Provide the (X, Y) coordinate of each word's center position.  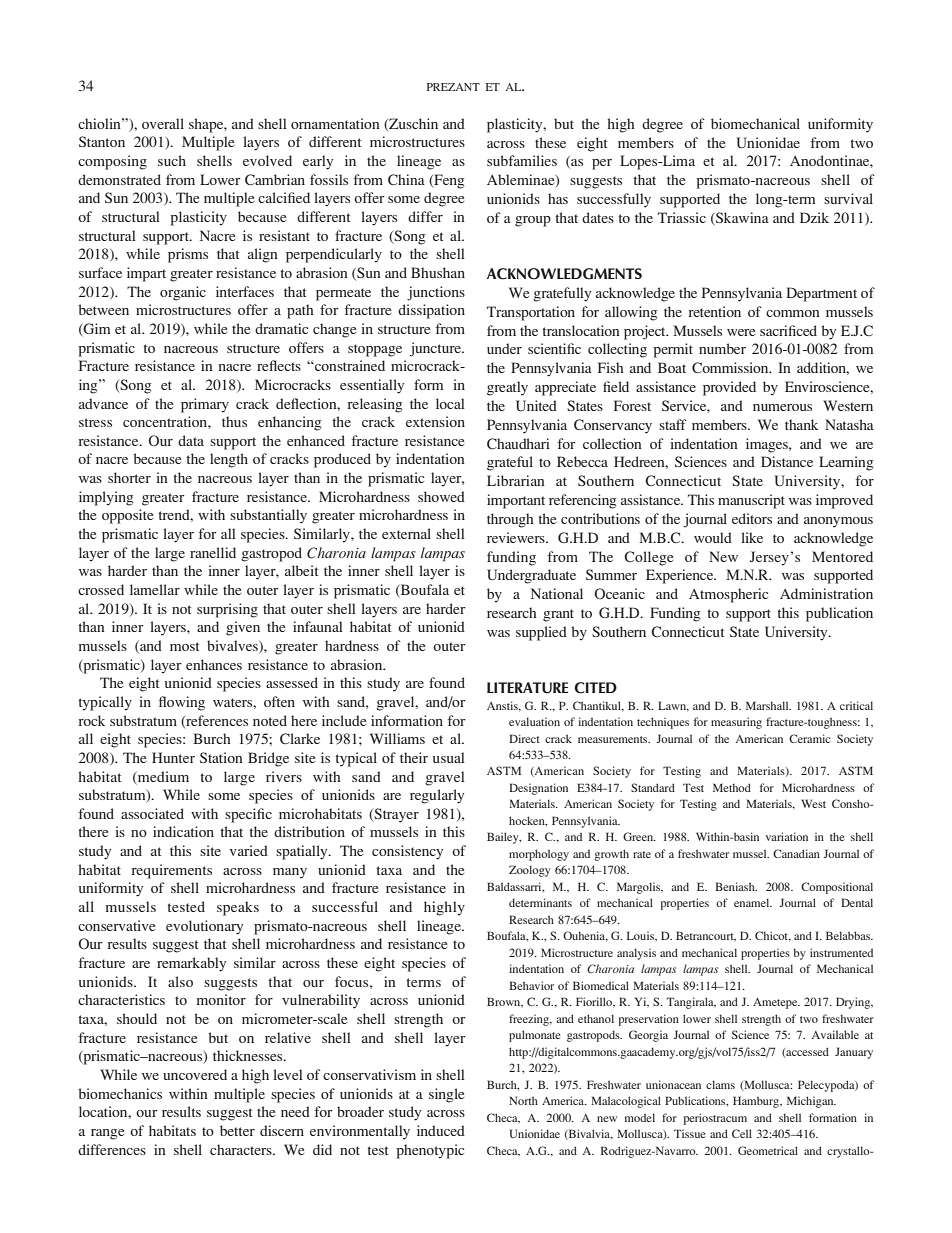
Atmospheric (728, 595)
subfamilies (522, 160)
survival (848, 198)
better (237, 1130)
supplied (541, 633)
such (172, 160)
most (184, 646)
